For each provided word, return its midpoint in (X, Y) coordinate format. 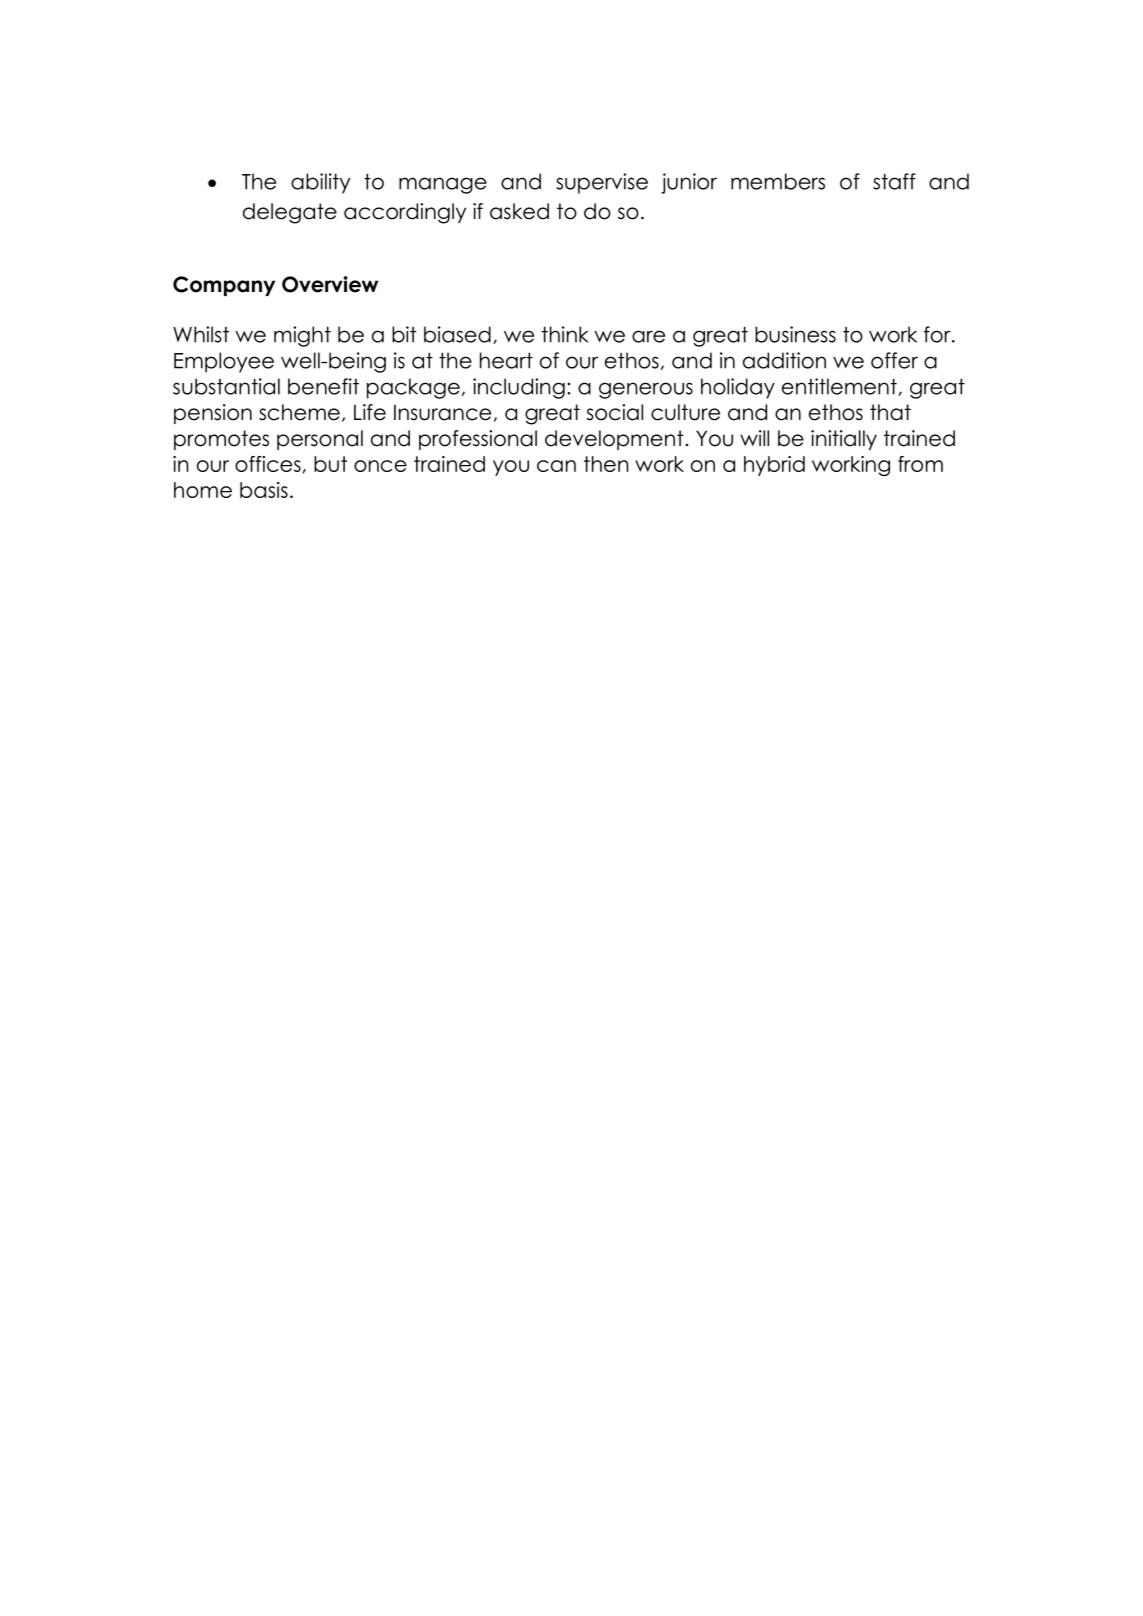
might (302, 336)
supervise (602, 183)
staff (894, 181)
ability (320, 183)
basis (264, 490)
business (795, 334)
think (565, 334)
